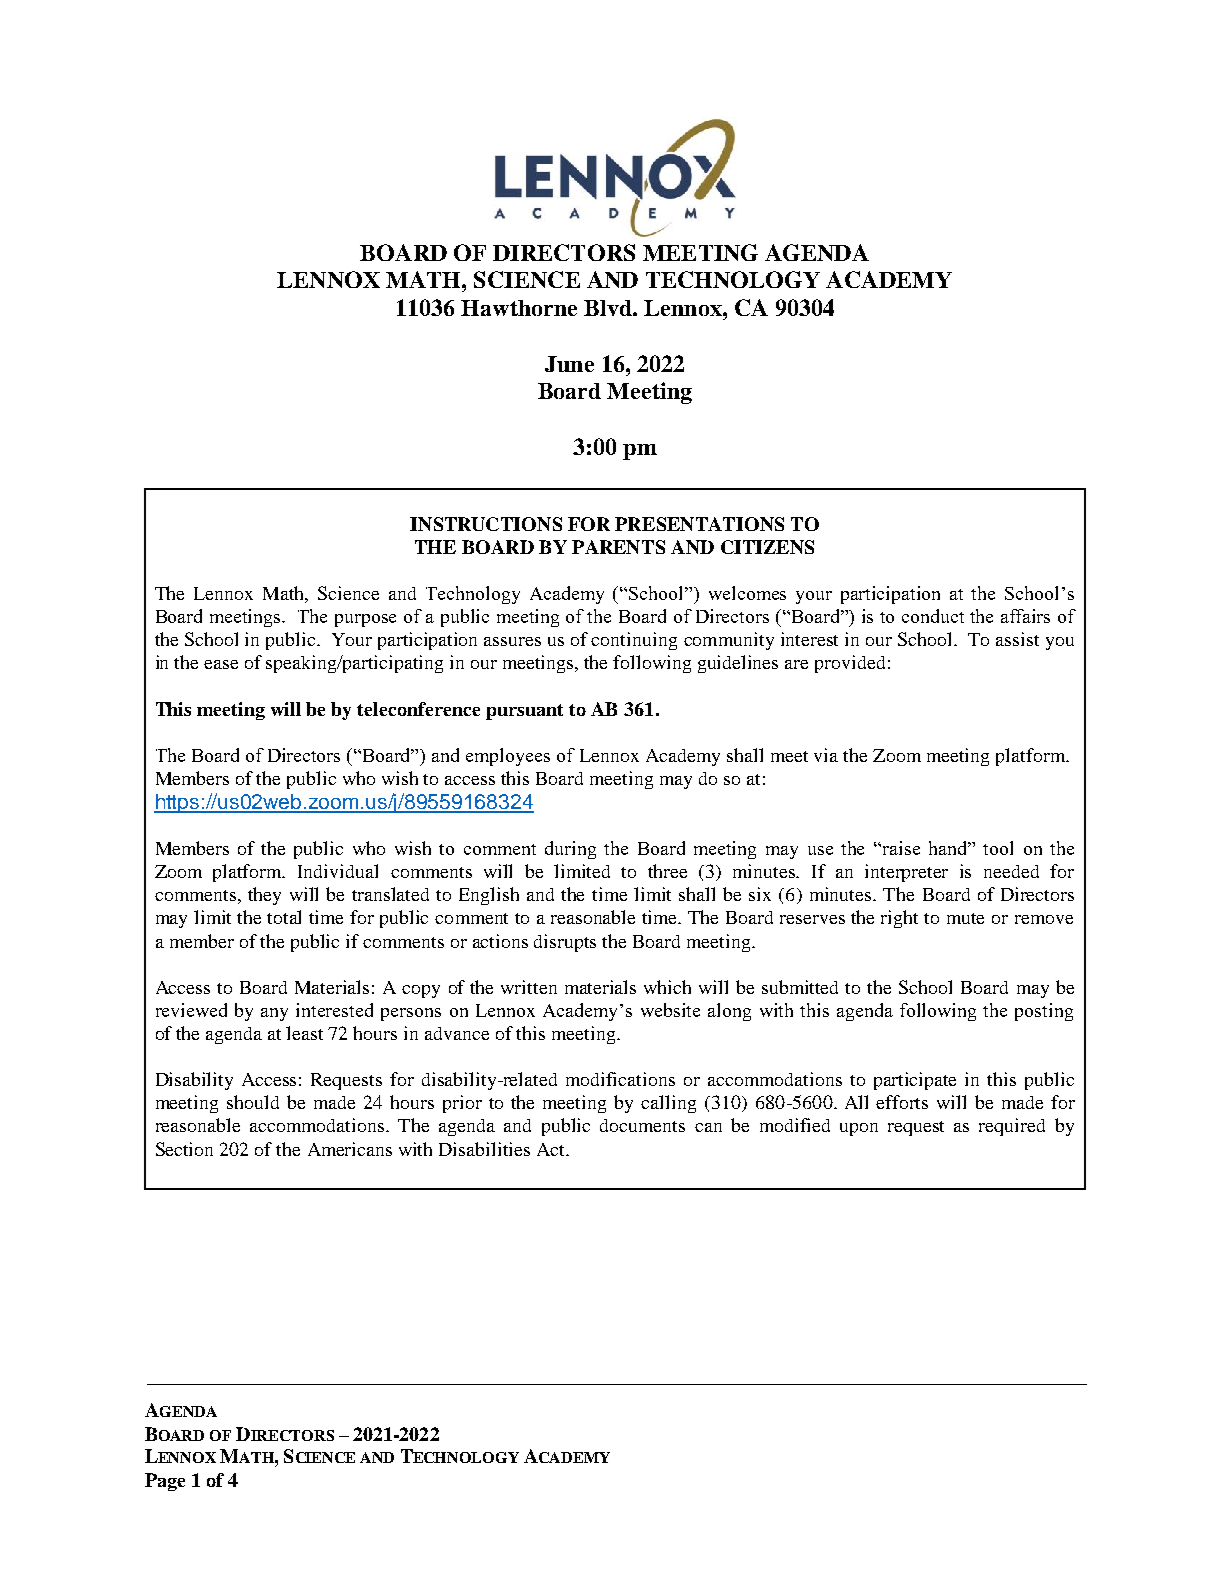 This screenshot has height=1591, width=1230. I want to click on during, so click(570, 850).
